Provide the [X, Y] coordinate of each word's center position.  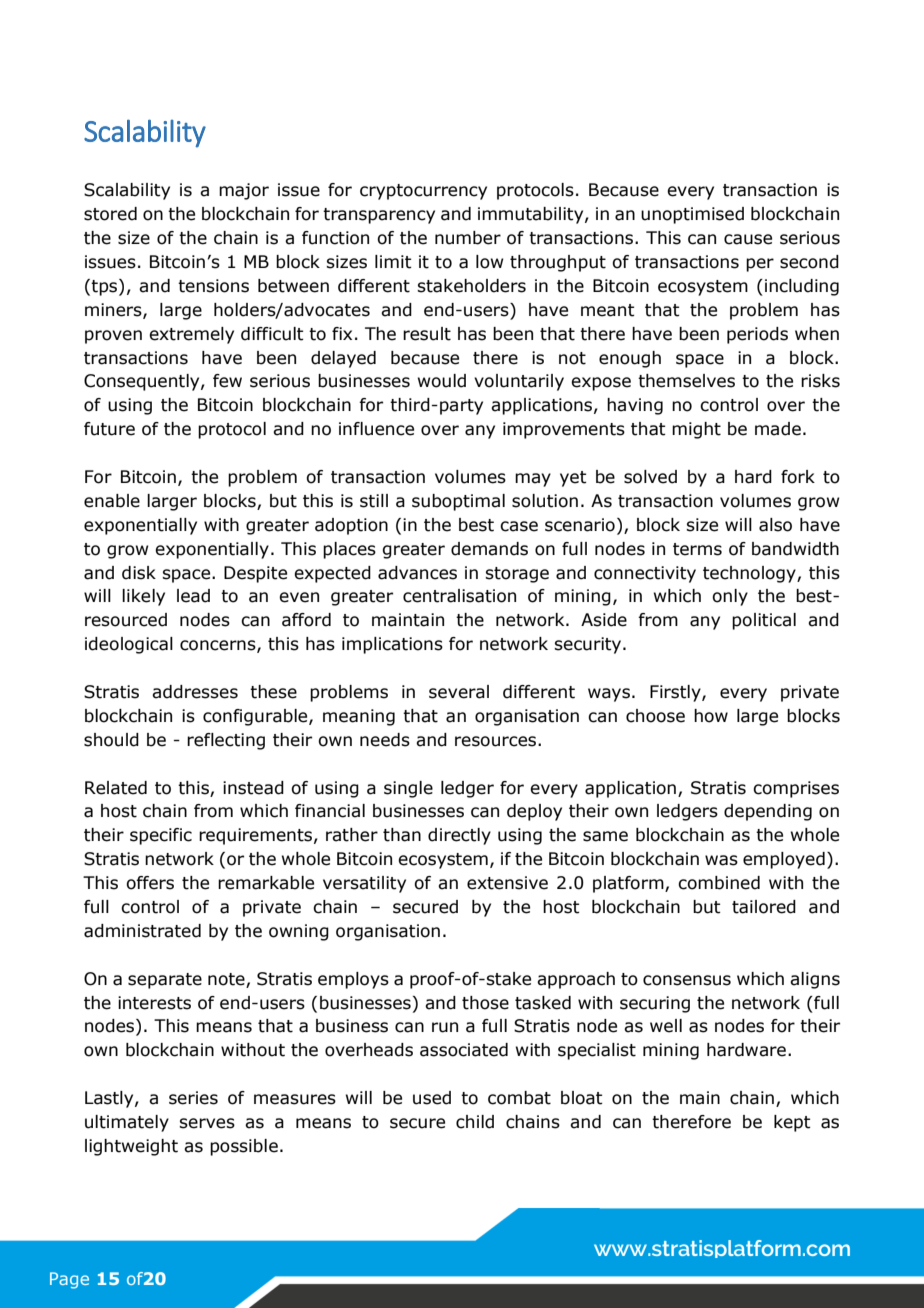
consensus [687, 980]
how [711, 716]
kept [792, 1123]
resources [497, 741]
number [468, 238]
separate [165, 981]
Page [69, 1280]
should [111, 740]
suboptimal [458, 502]
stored [110, 214]
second [809, 262]
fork [798, 477]
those [485, 1003]
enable [112, 501]
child [475, 1122]
